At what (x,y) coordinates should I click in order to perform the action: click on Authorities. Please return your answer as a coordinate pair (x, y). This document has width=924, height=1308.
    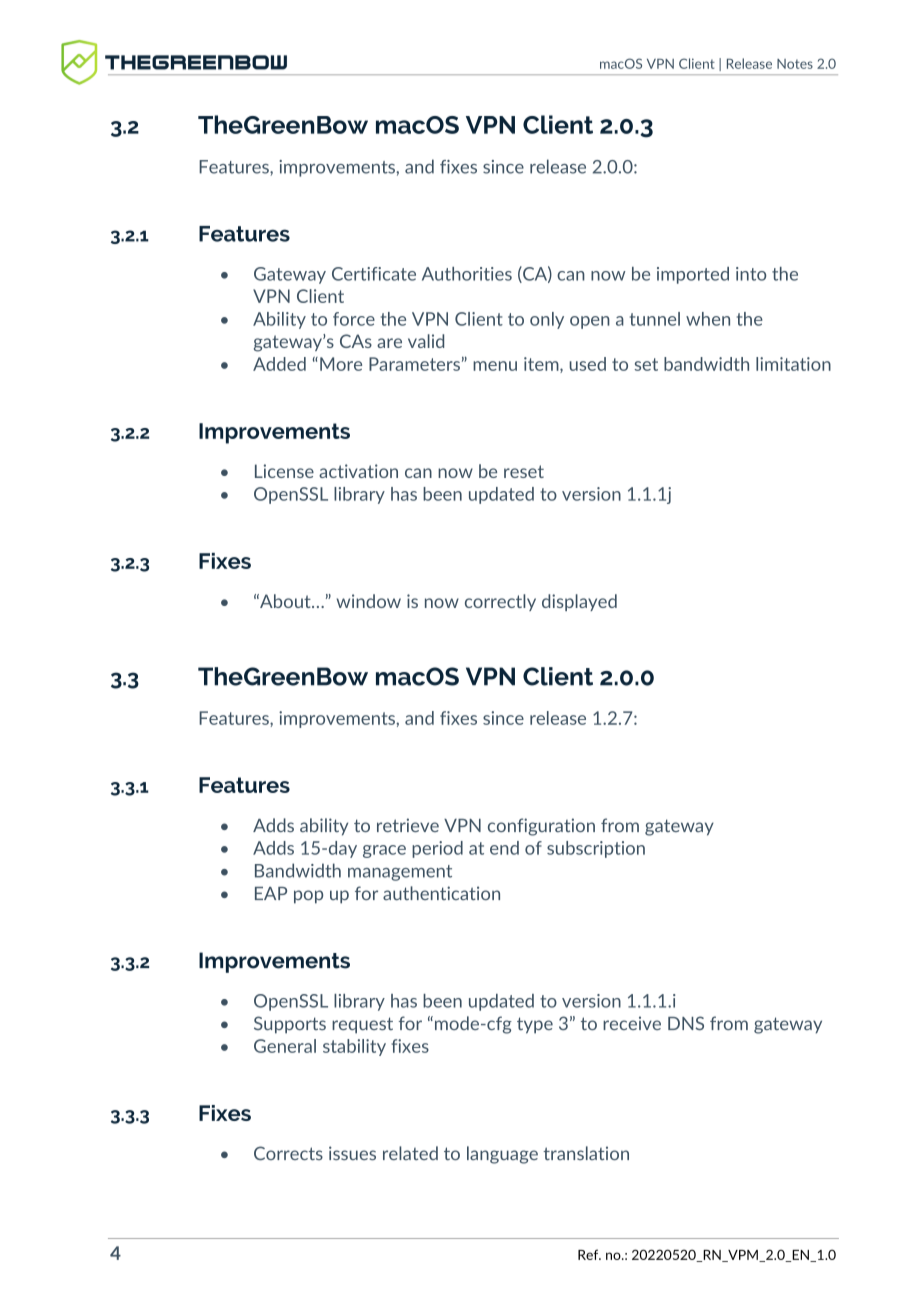
    Looking at the image, I should click on (467, 274).
